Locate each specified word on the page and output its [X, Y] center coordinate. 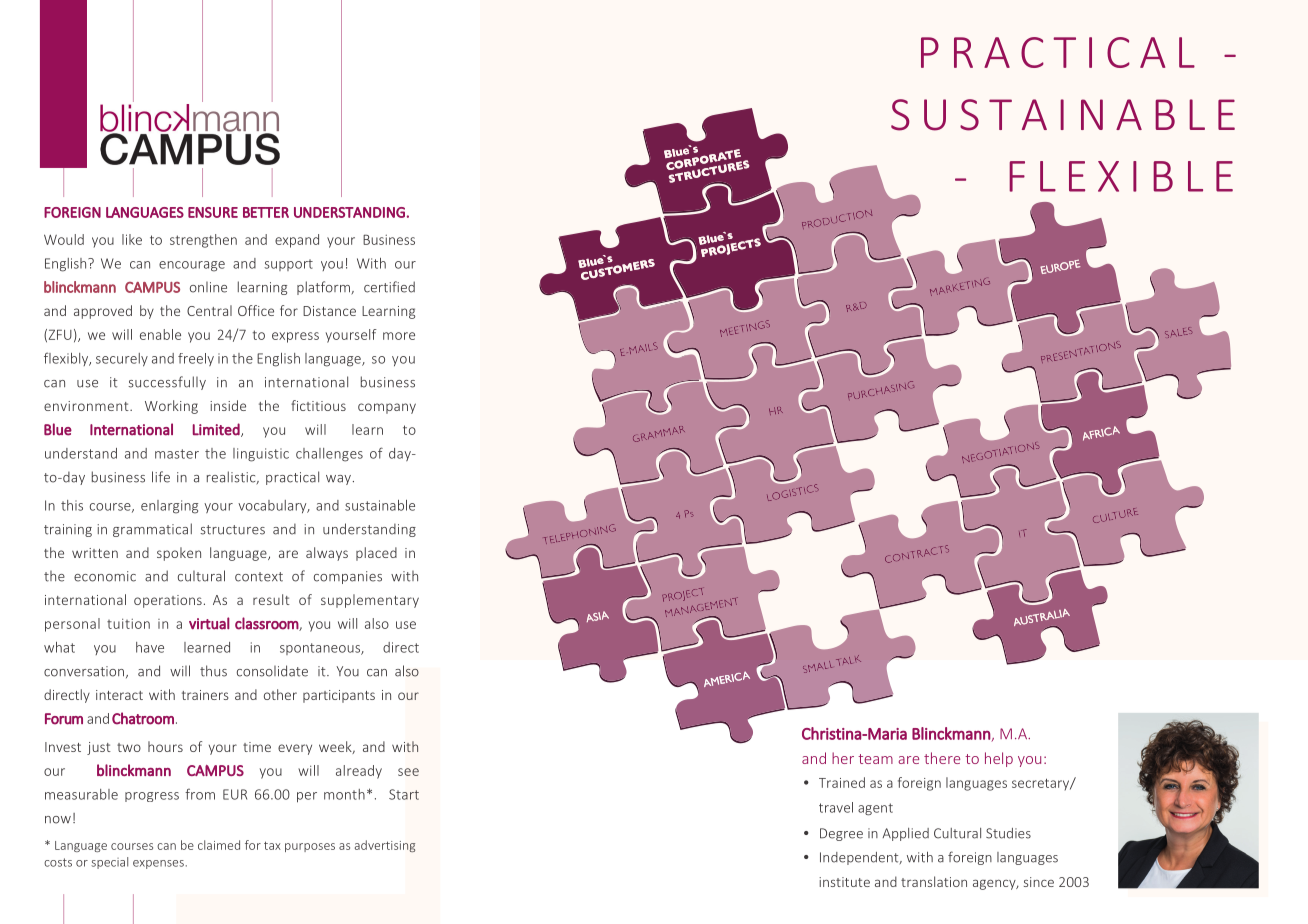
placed [376, 554]
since [1039, 882]
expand [297, 241]
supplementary [370, 601]
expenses [158, 864]
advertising [385, 846]
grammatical [152, 530]
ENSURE [213, 212]
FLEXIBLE [1121, 176]
